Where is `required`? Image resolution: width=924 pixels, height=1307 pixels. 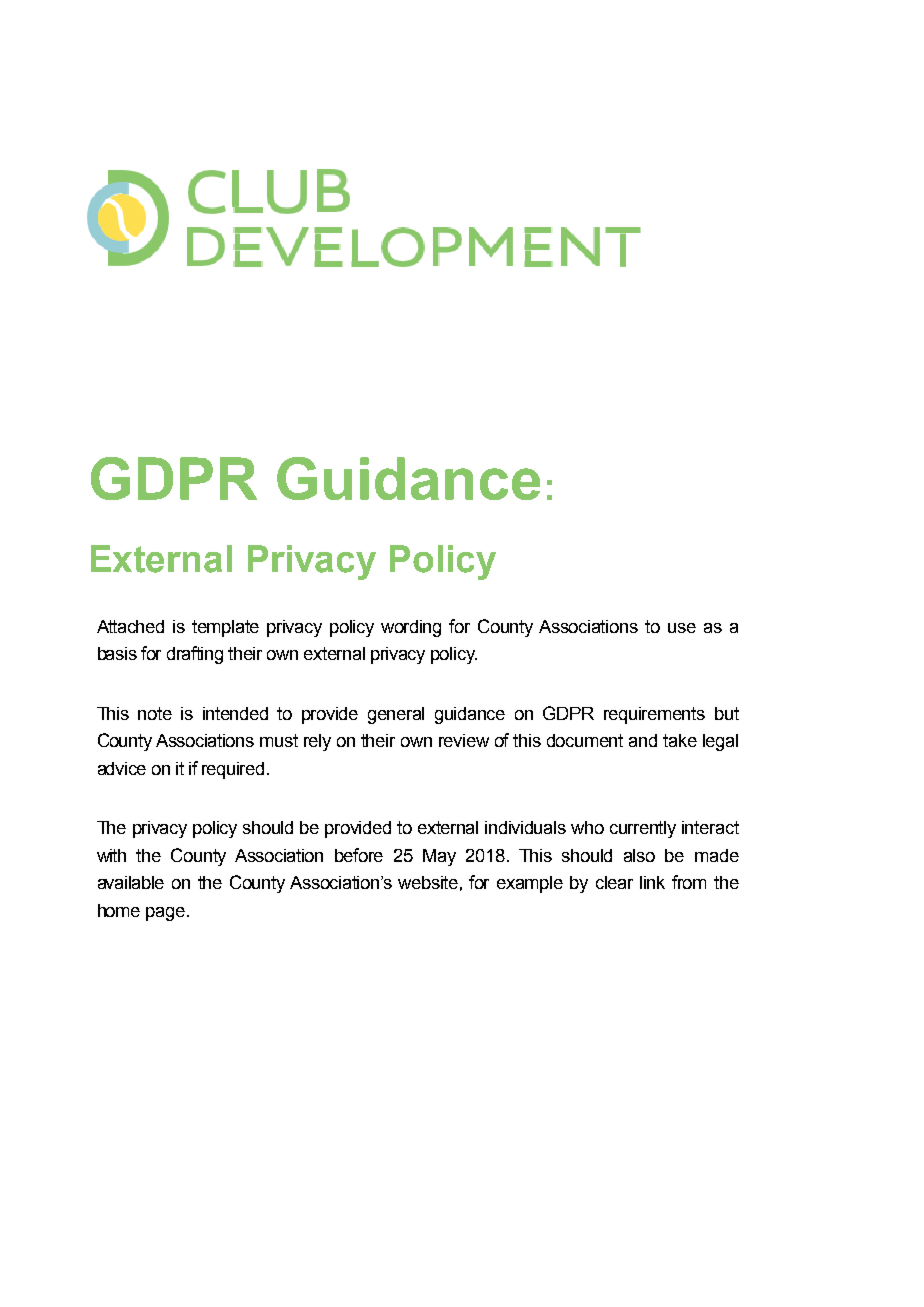 required is located at coordinates (233, 770).
